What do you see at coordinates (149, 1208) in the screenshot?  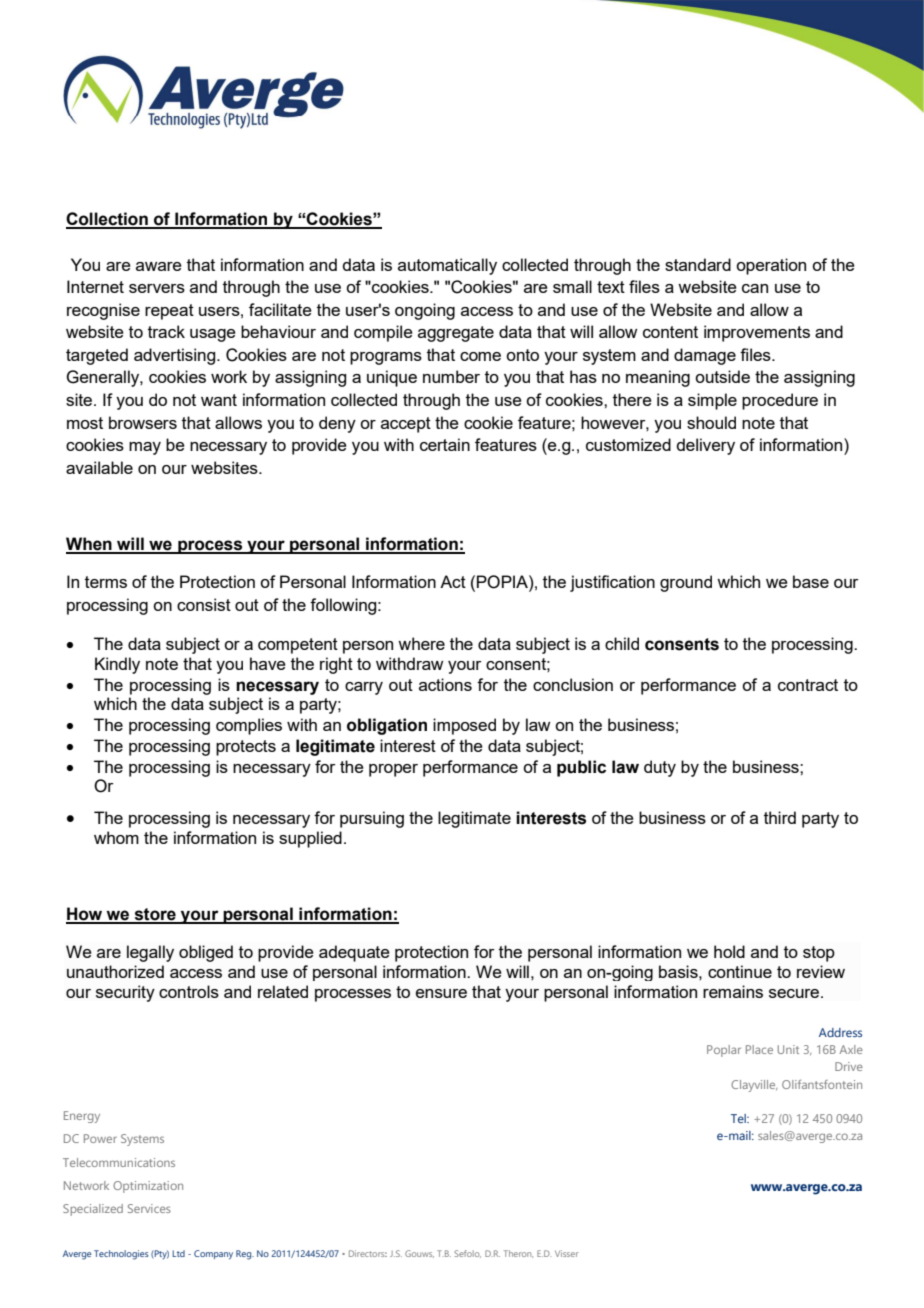 I see `Services` at bounding box center [149, 1208].
